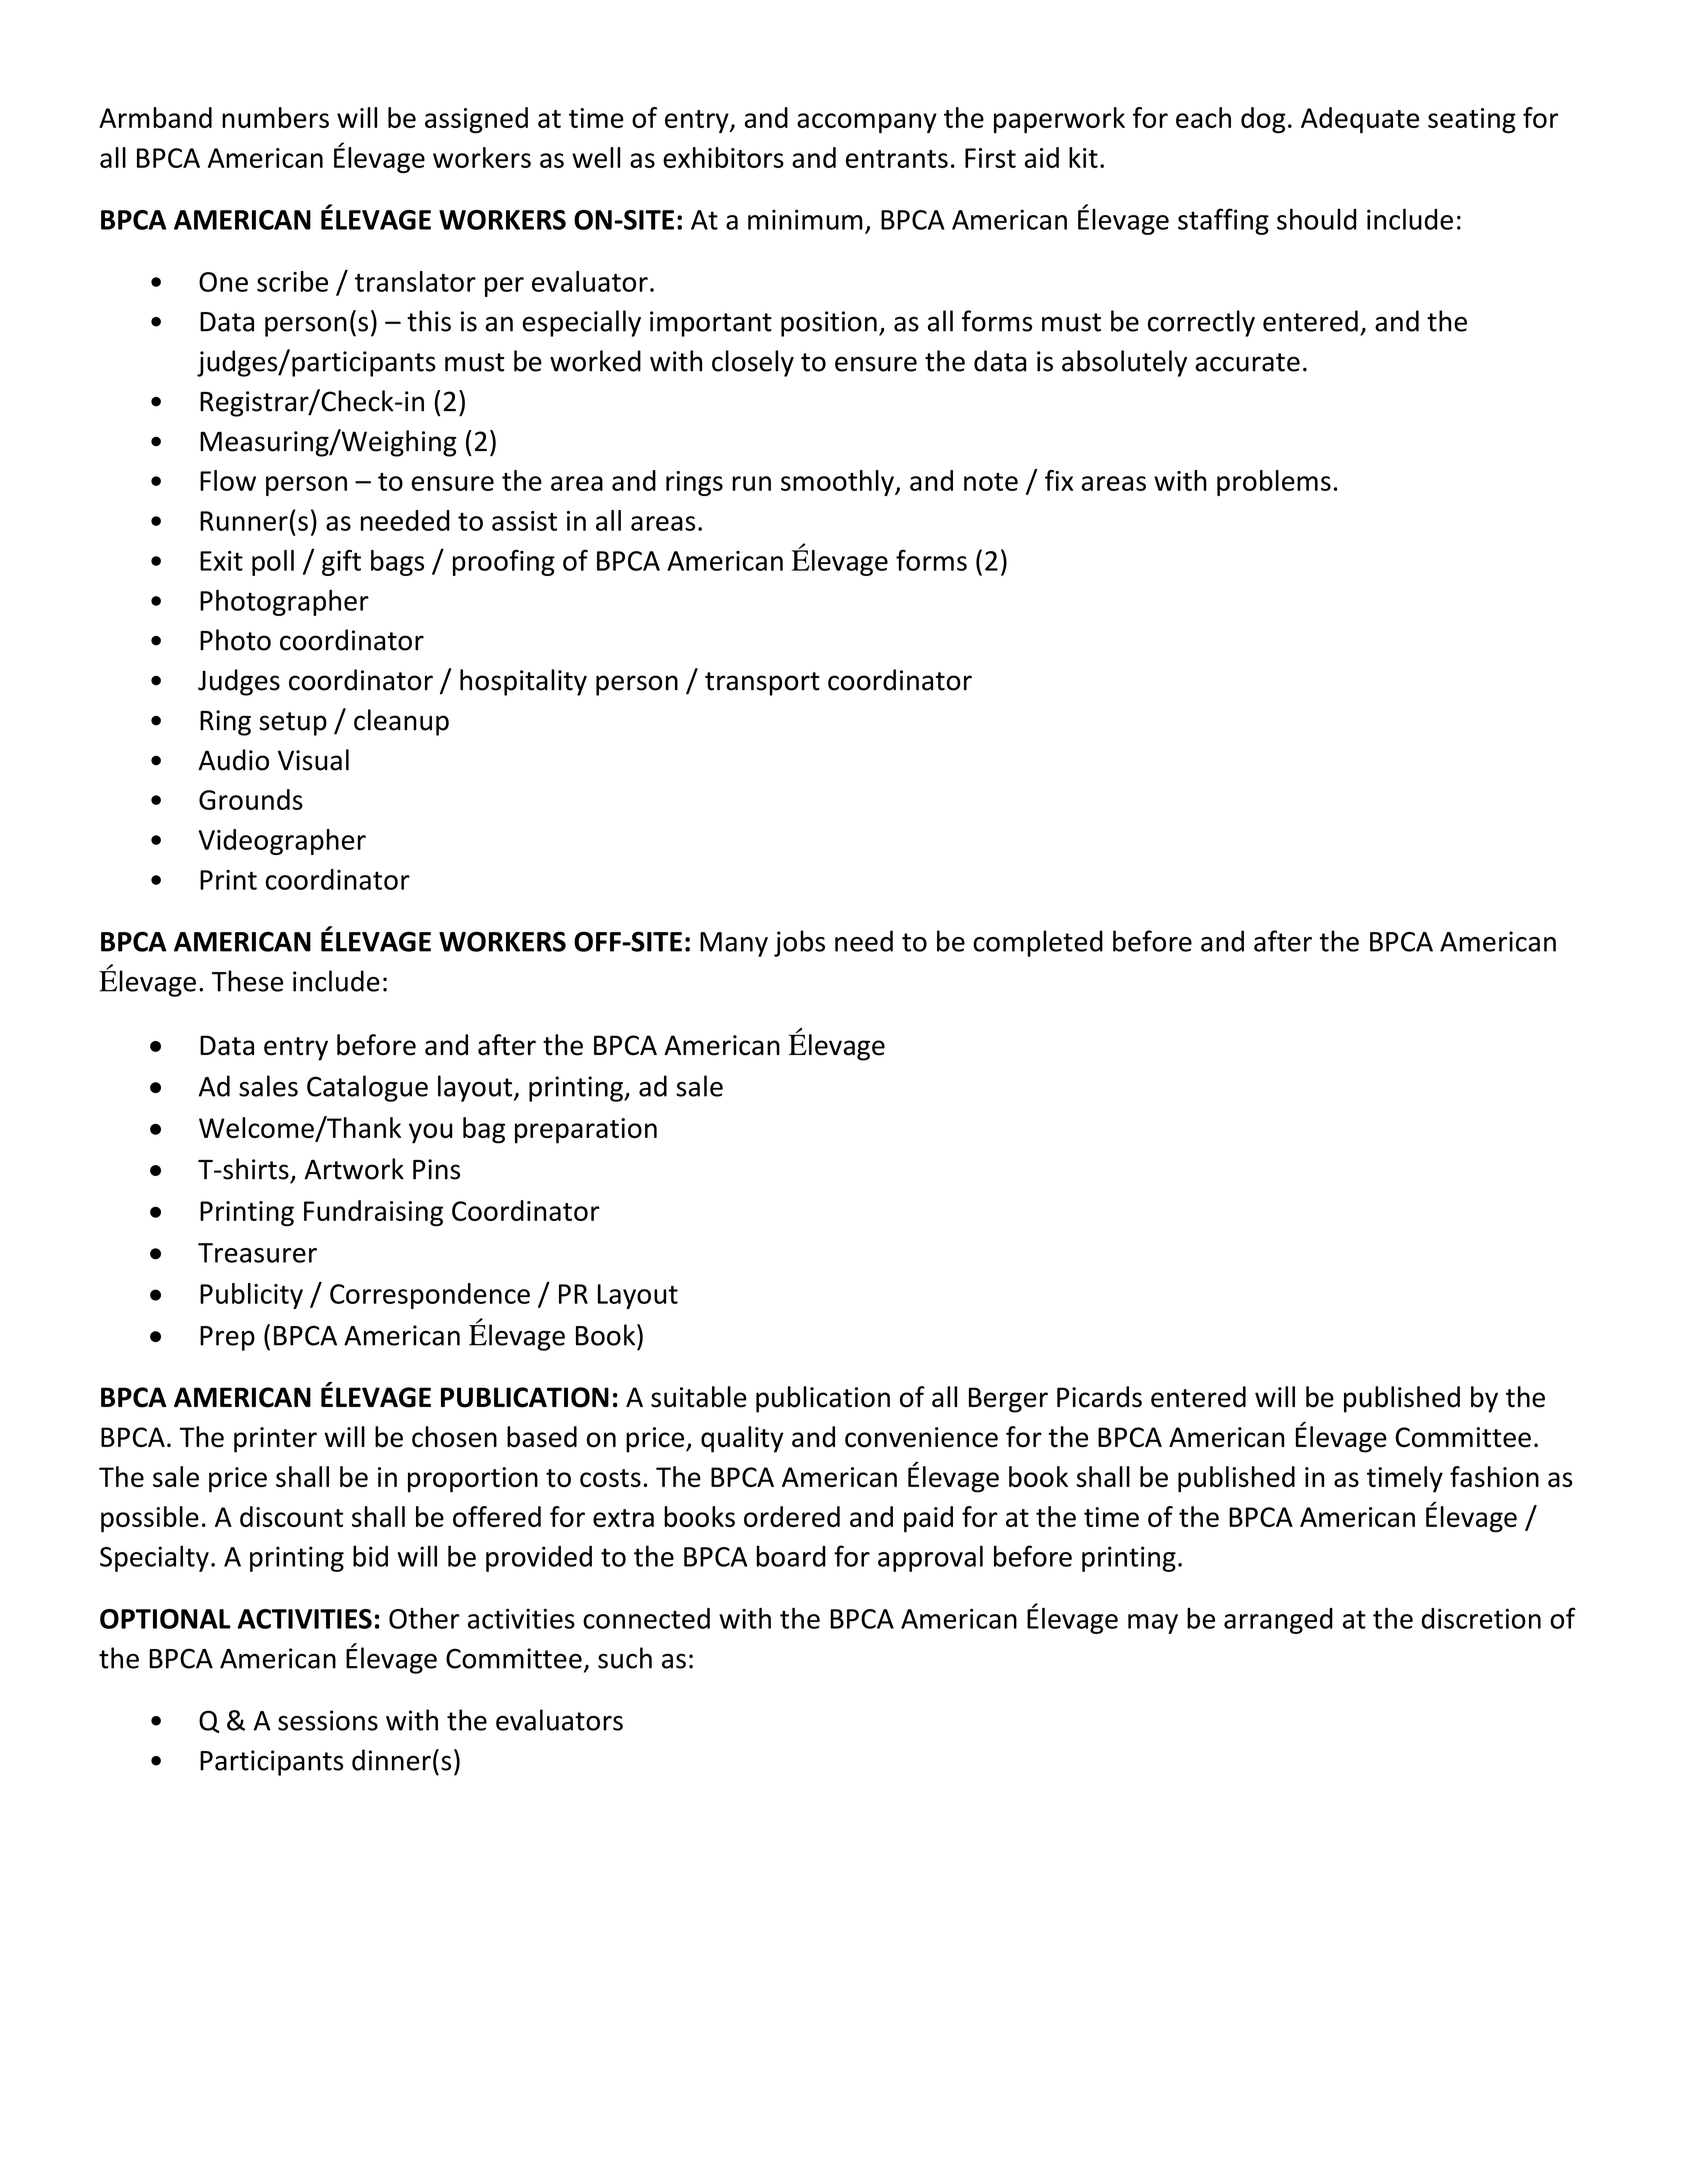 Image resolution: width=1684 pixels, height=2179 pixels. I want to click on jobs, so click(799, 943).
